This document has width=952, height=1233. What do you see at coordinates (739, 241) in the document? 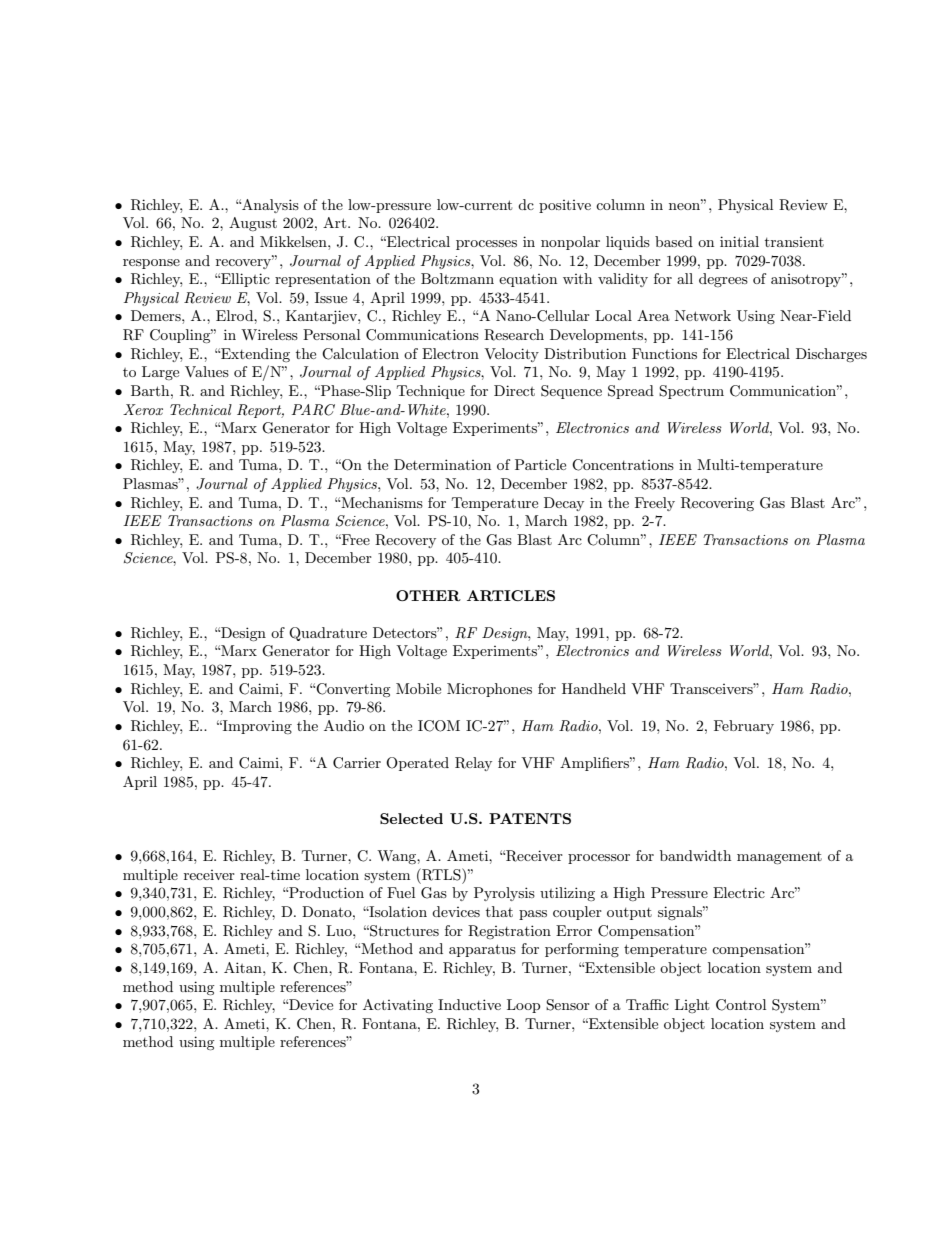
I see `initial` at bounding box center [739, 241].
